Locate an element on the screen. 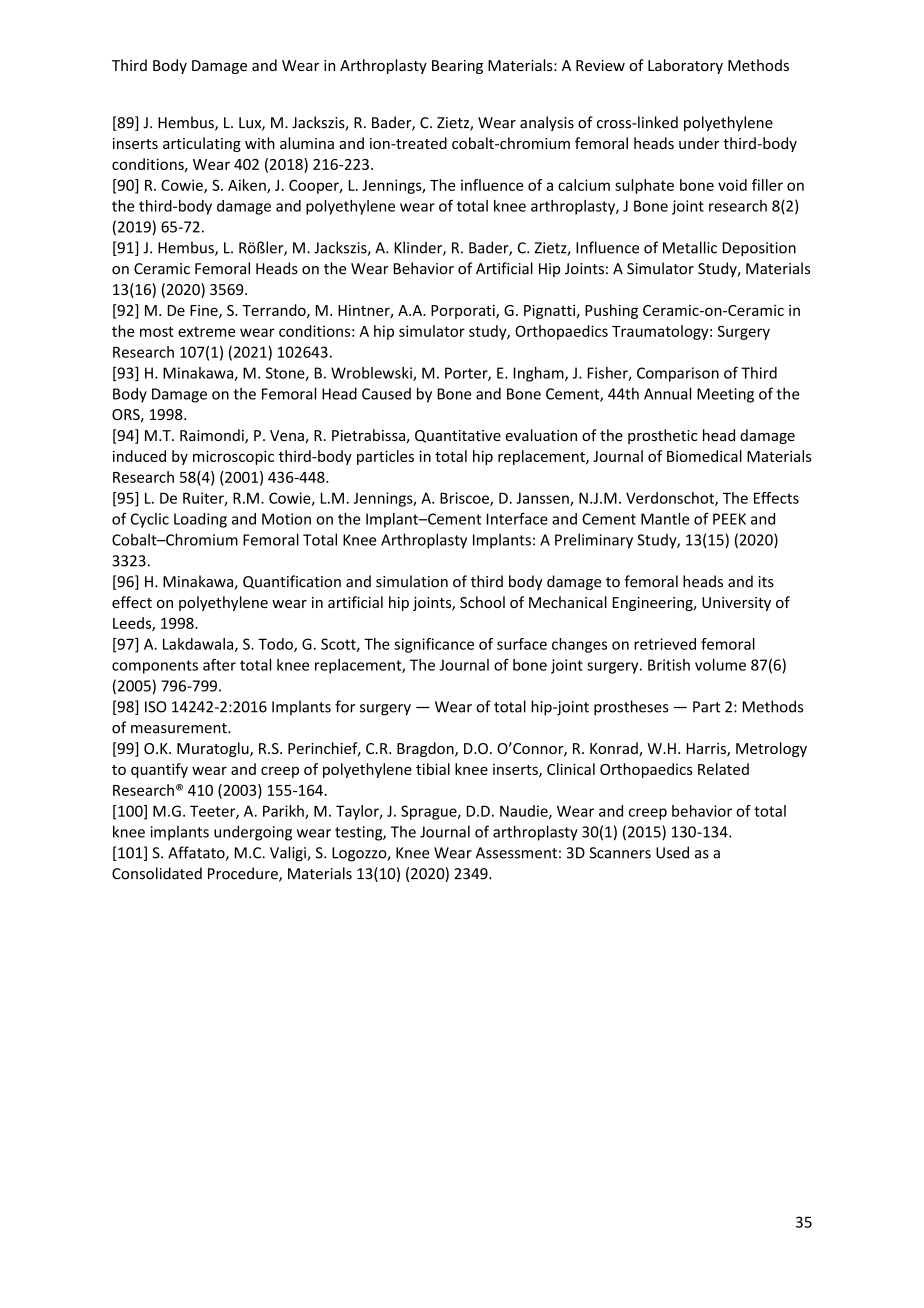 The width and height of the screenshot is (924, 1308). Bearing is located at coordinates (457, 67).
